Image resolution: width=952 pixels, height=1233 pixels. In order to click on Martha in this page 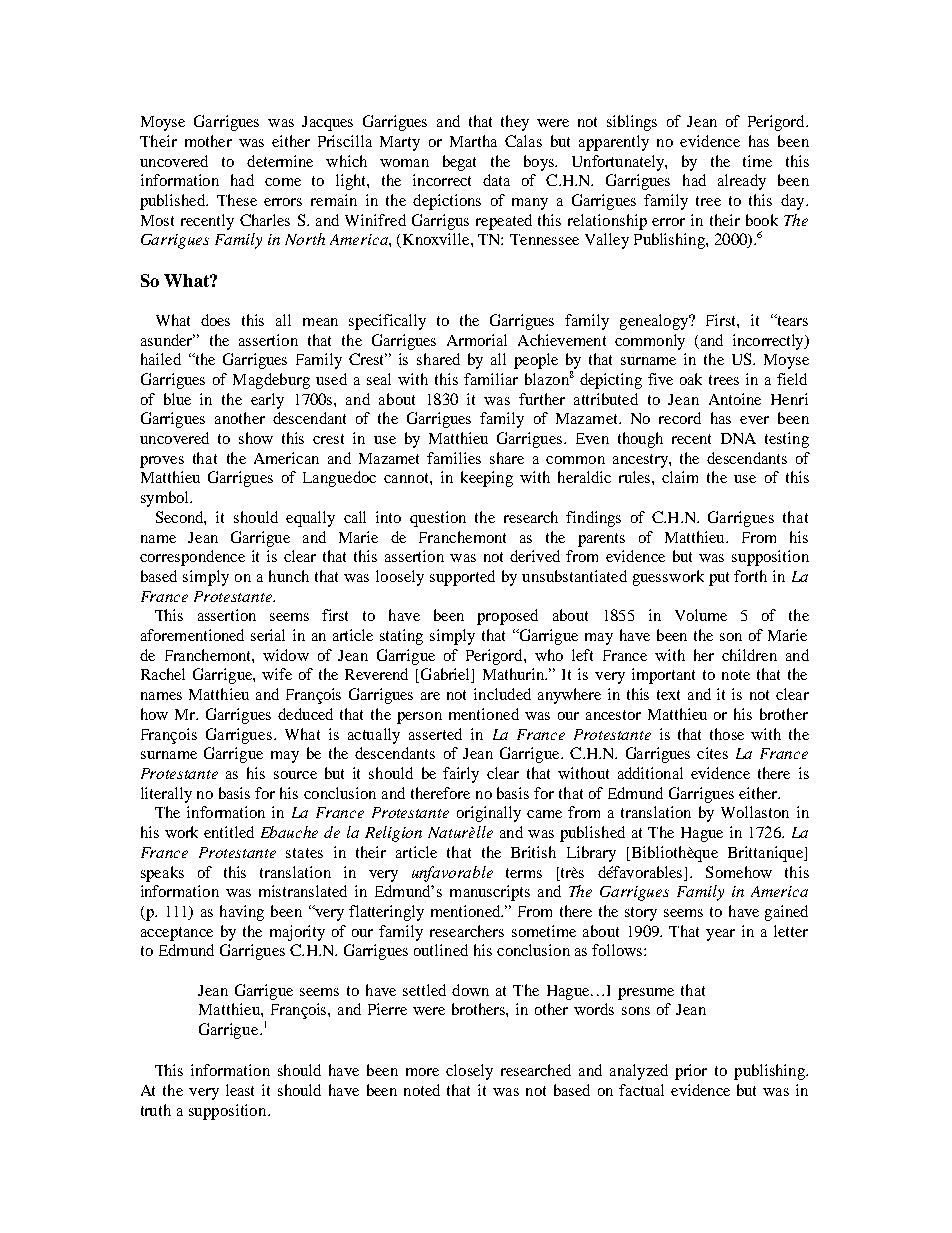, I will do `click(473, 141)`.
